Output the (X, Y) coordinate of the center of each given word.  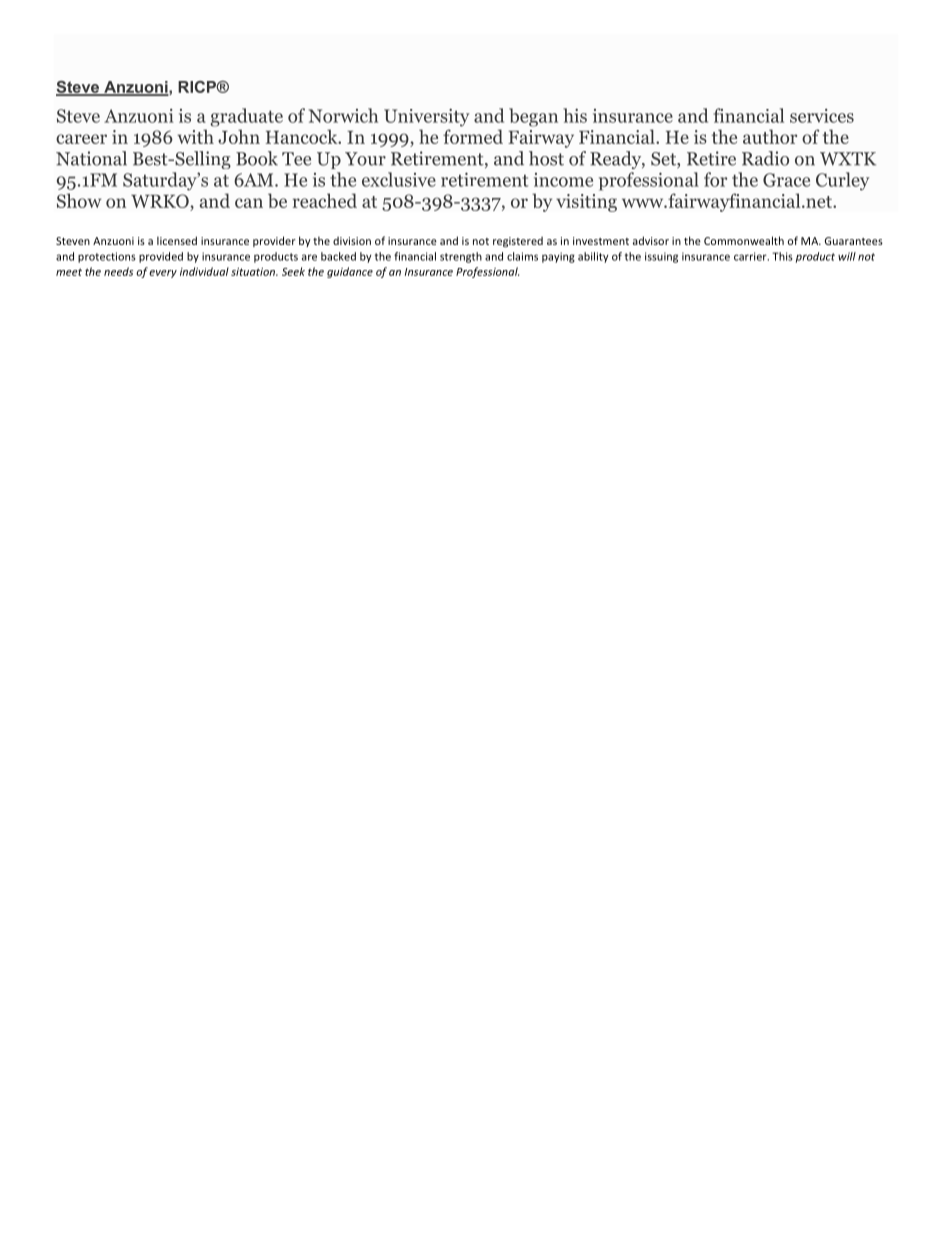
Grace (786, 180)
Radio (765, 158)
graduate (246, 117)
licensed (177, 240)
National (91, 158)
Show (79, 200)
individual (204, 271)
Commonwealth (744, 240)
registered (518, 242)
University (426, 117)
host (546, 158)
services (822, 116)
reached (325, 200)
